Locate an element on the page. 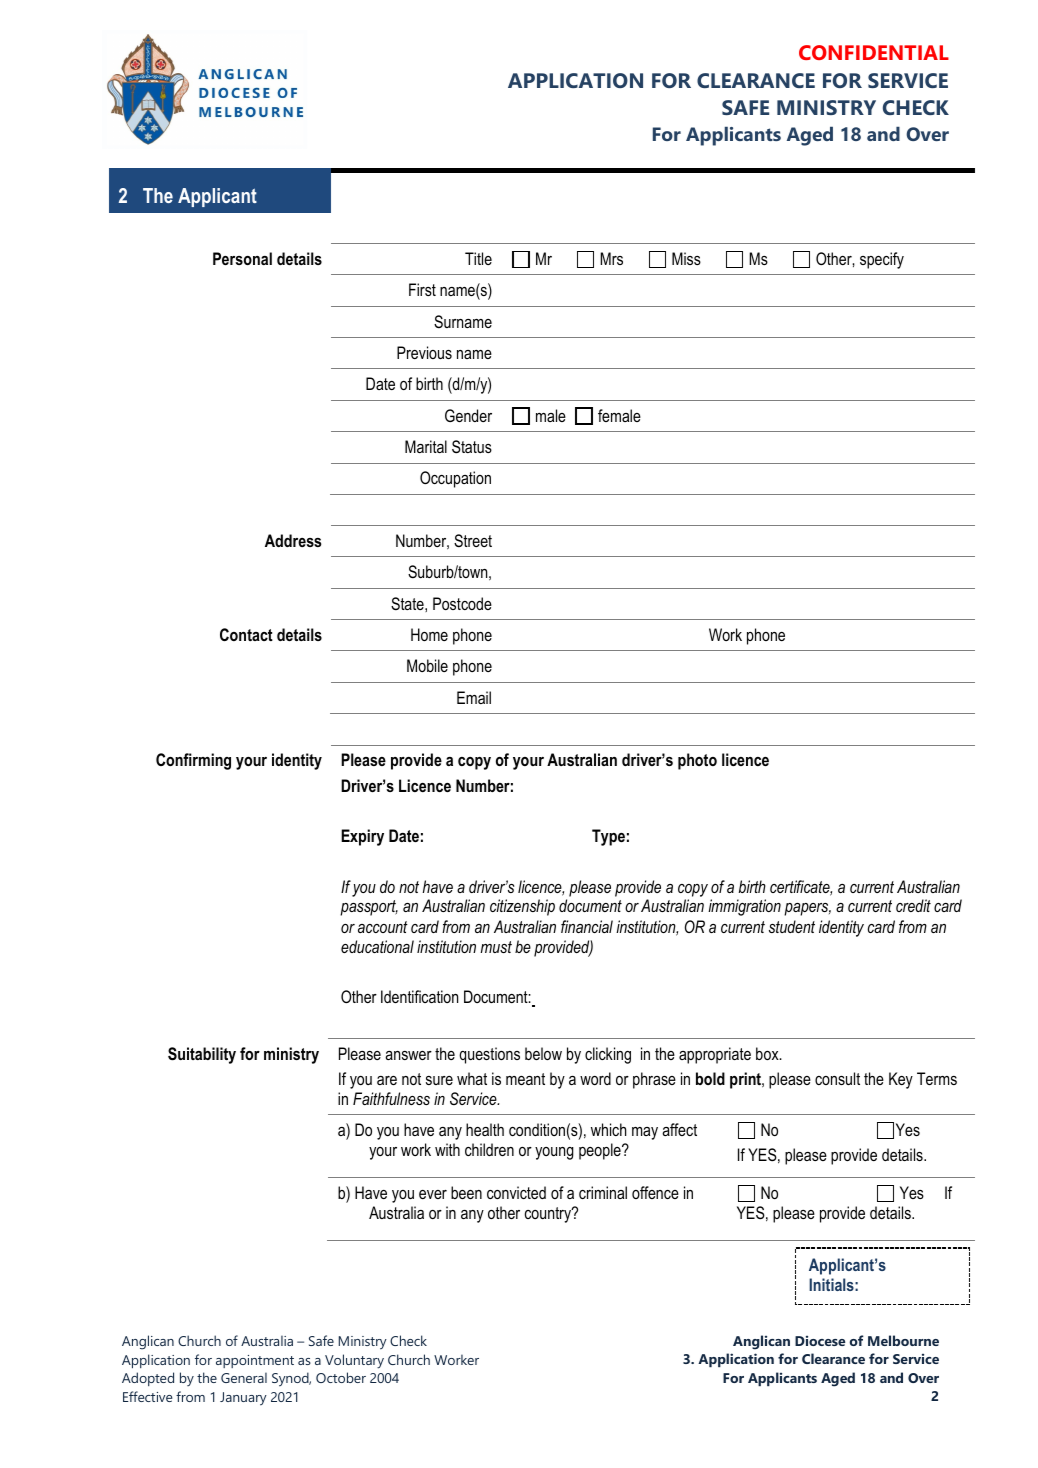 This image has height=1468, width=1038. citizenship is located at coordinates (522, 907).
